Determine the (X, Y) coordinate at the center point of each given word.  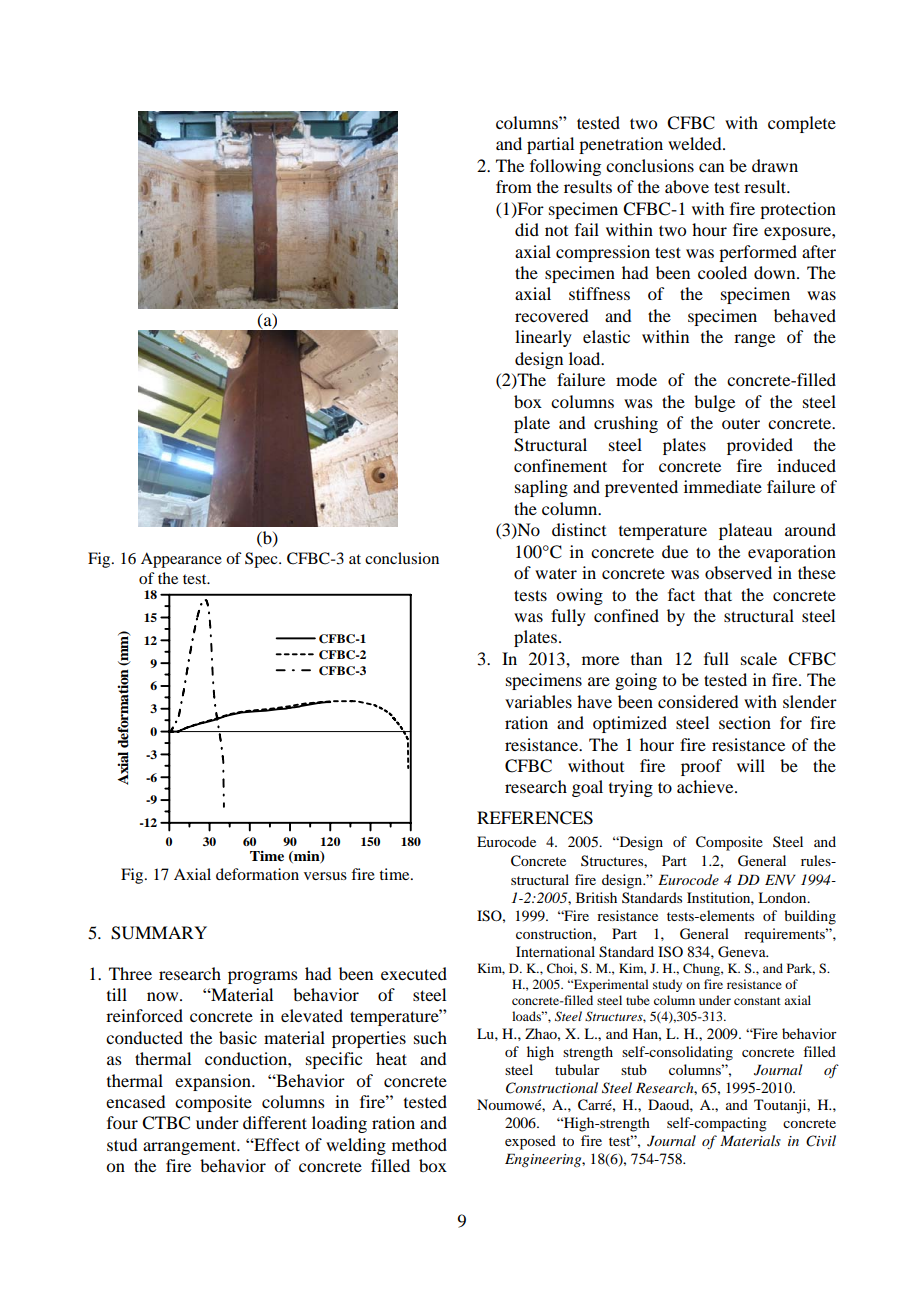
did (527, 229)
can (711, 167)
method (419, 1144)
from (514, 186)
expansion (214, 1082)
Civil (821, 1141)
